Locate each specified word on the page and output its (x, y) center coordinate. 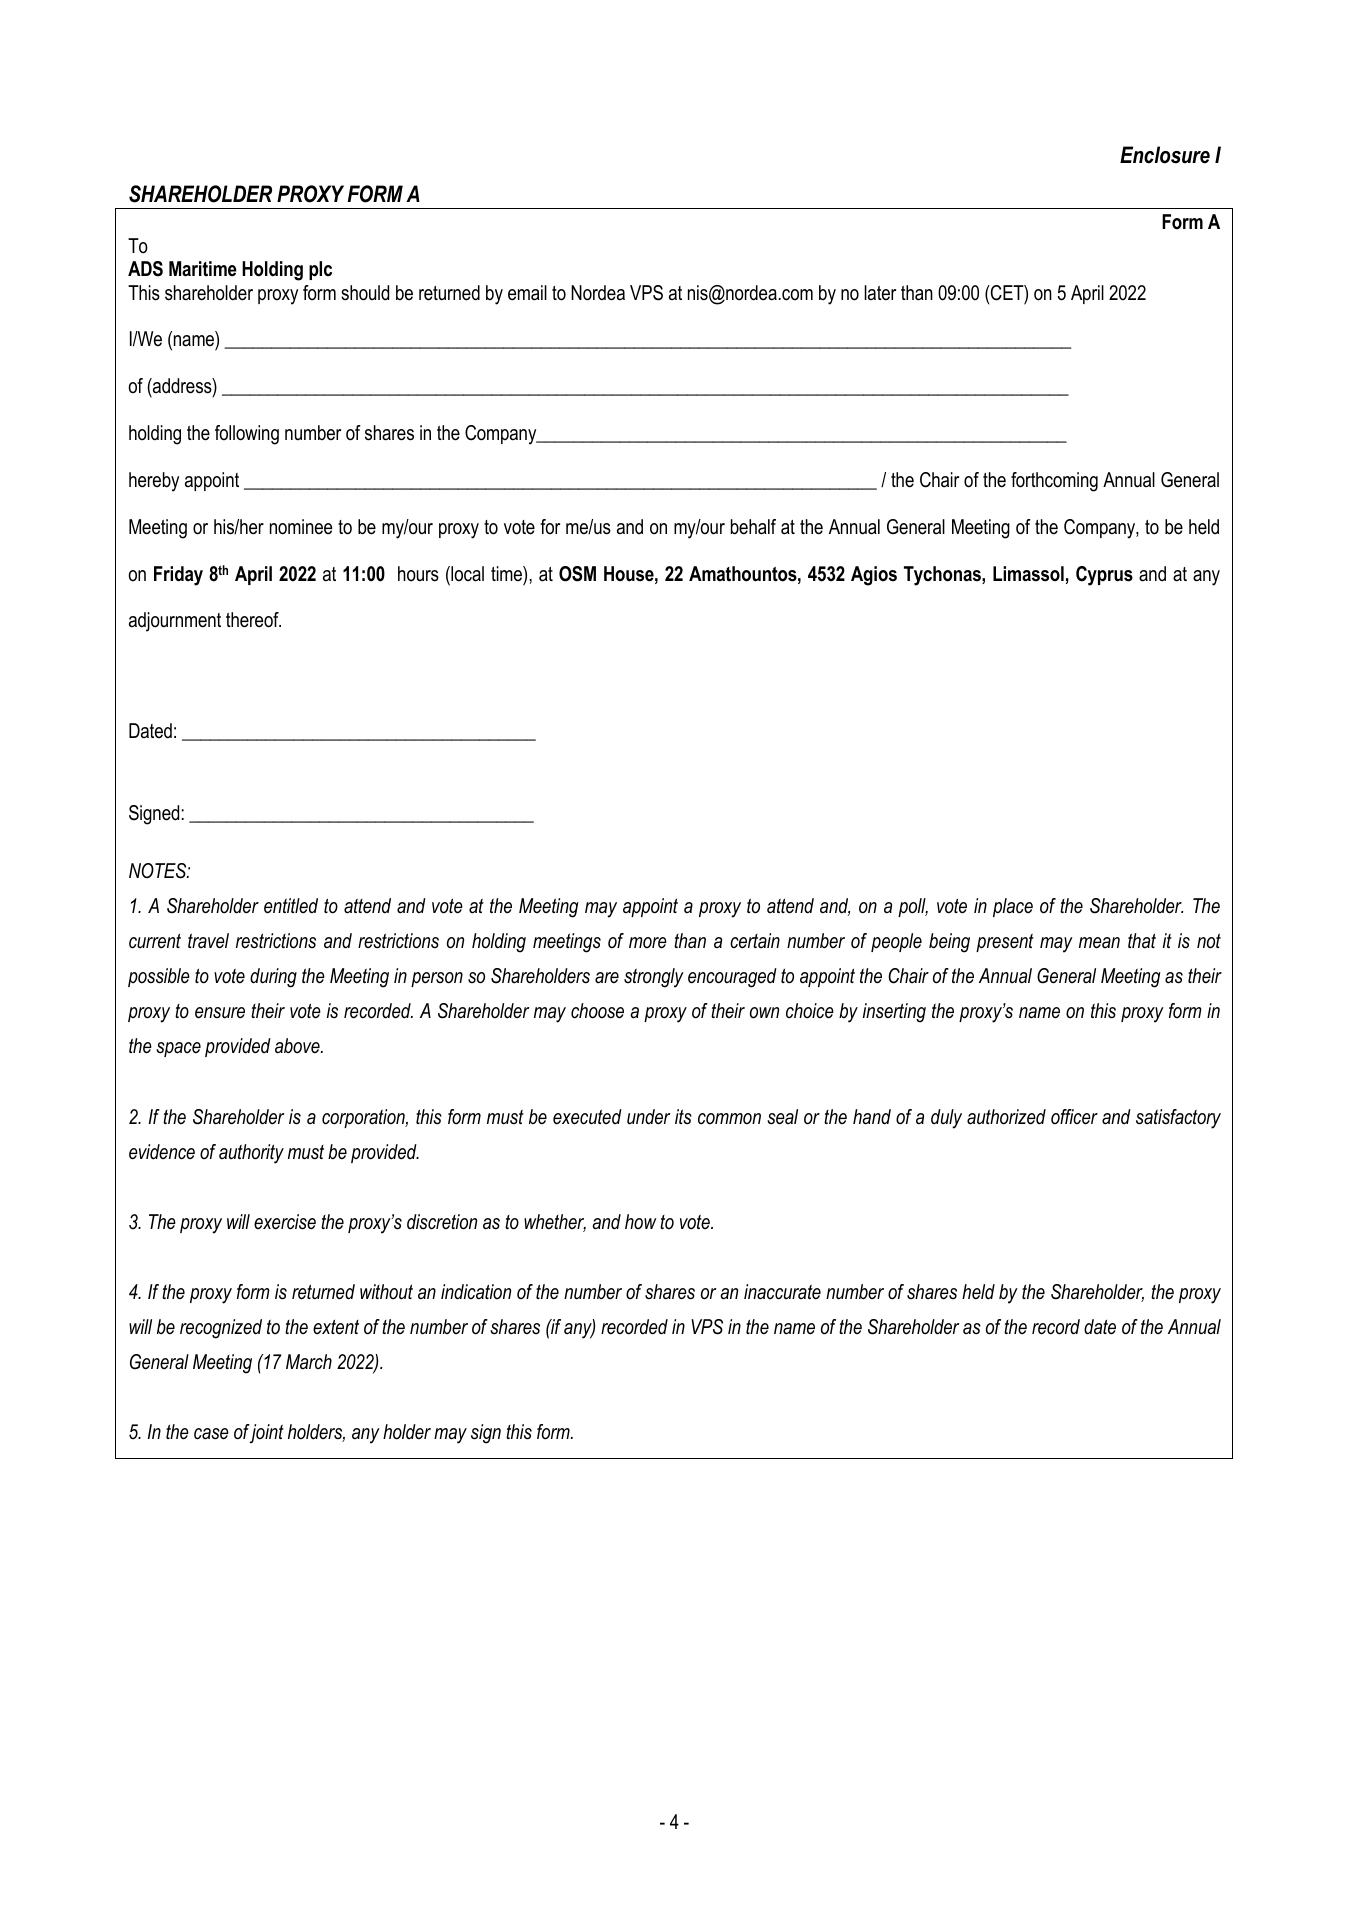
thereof (253, 620)
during (273, 978)
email (527, 293)
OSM (577, 574)
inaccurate (782, 1292)
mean (1099, 943)
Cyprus (1104, 576)
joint (266, 1433)
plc (320, 270)
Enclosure (1165, 155)
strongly (654, 978)
